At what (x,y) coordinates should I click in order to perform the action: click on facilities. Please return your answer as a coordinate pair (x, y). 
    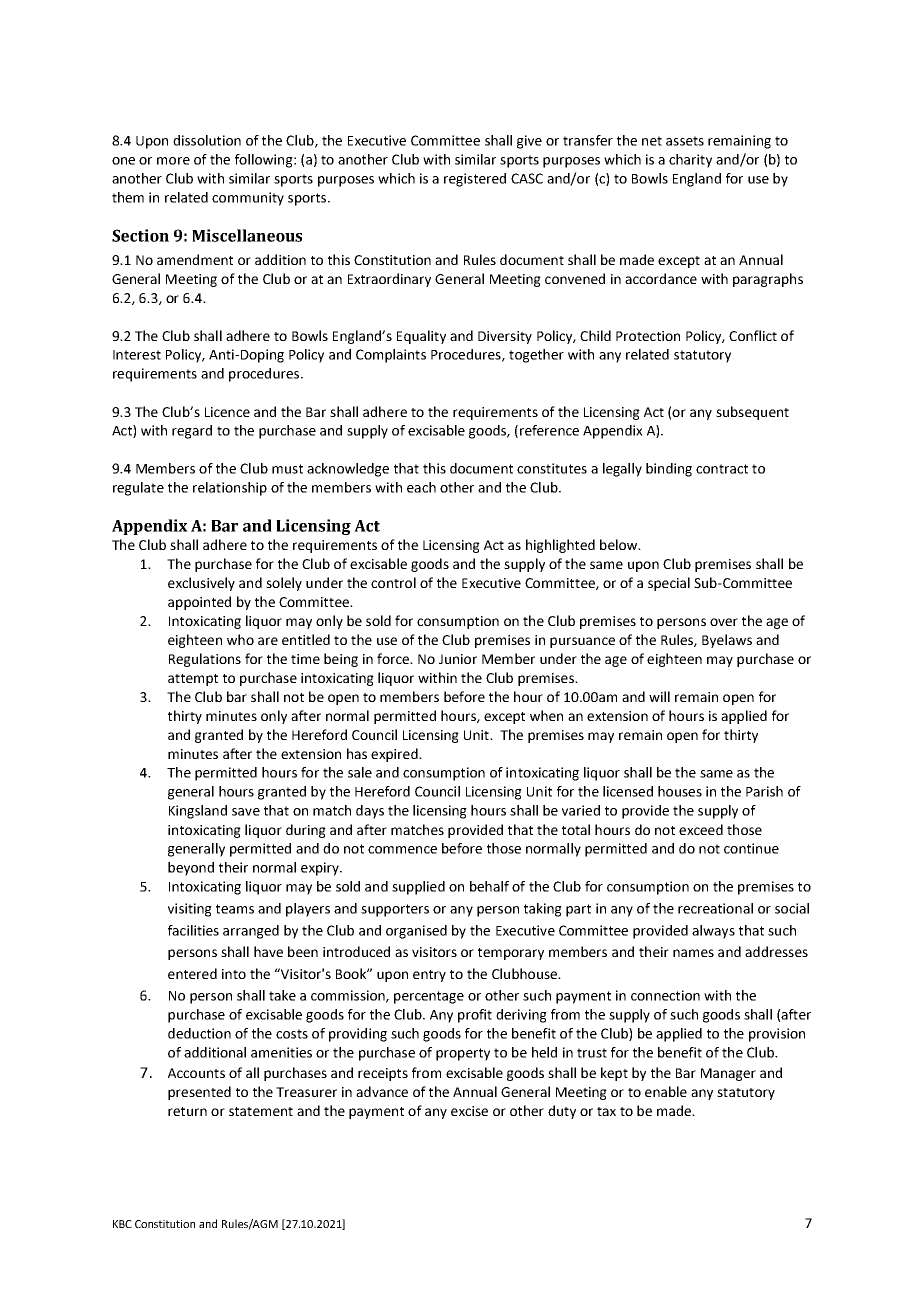
    Looking at the image, I should click on (193, 930).
